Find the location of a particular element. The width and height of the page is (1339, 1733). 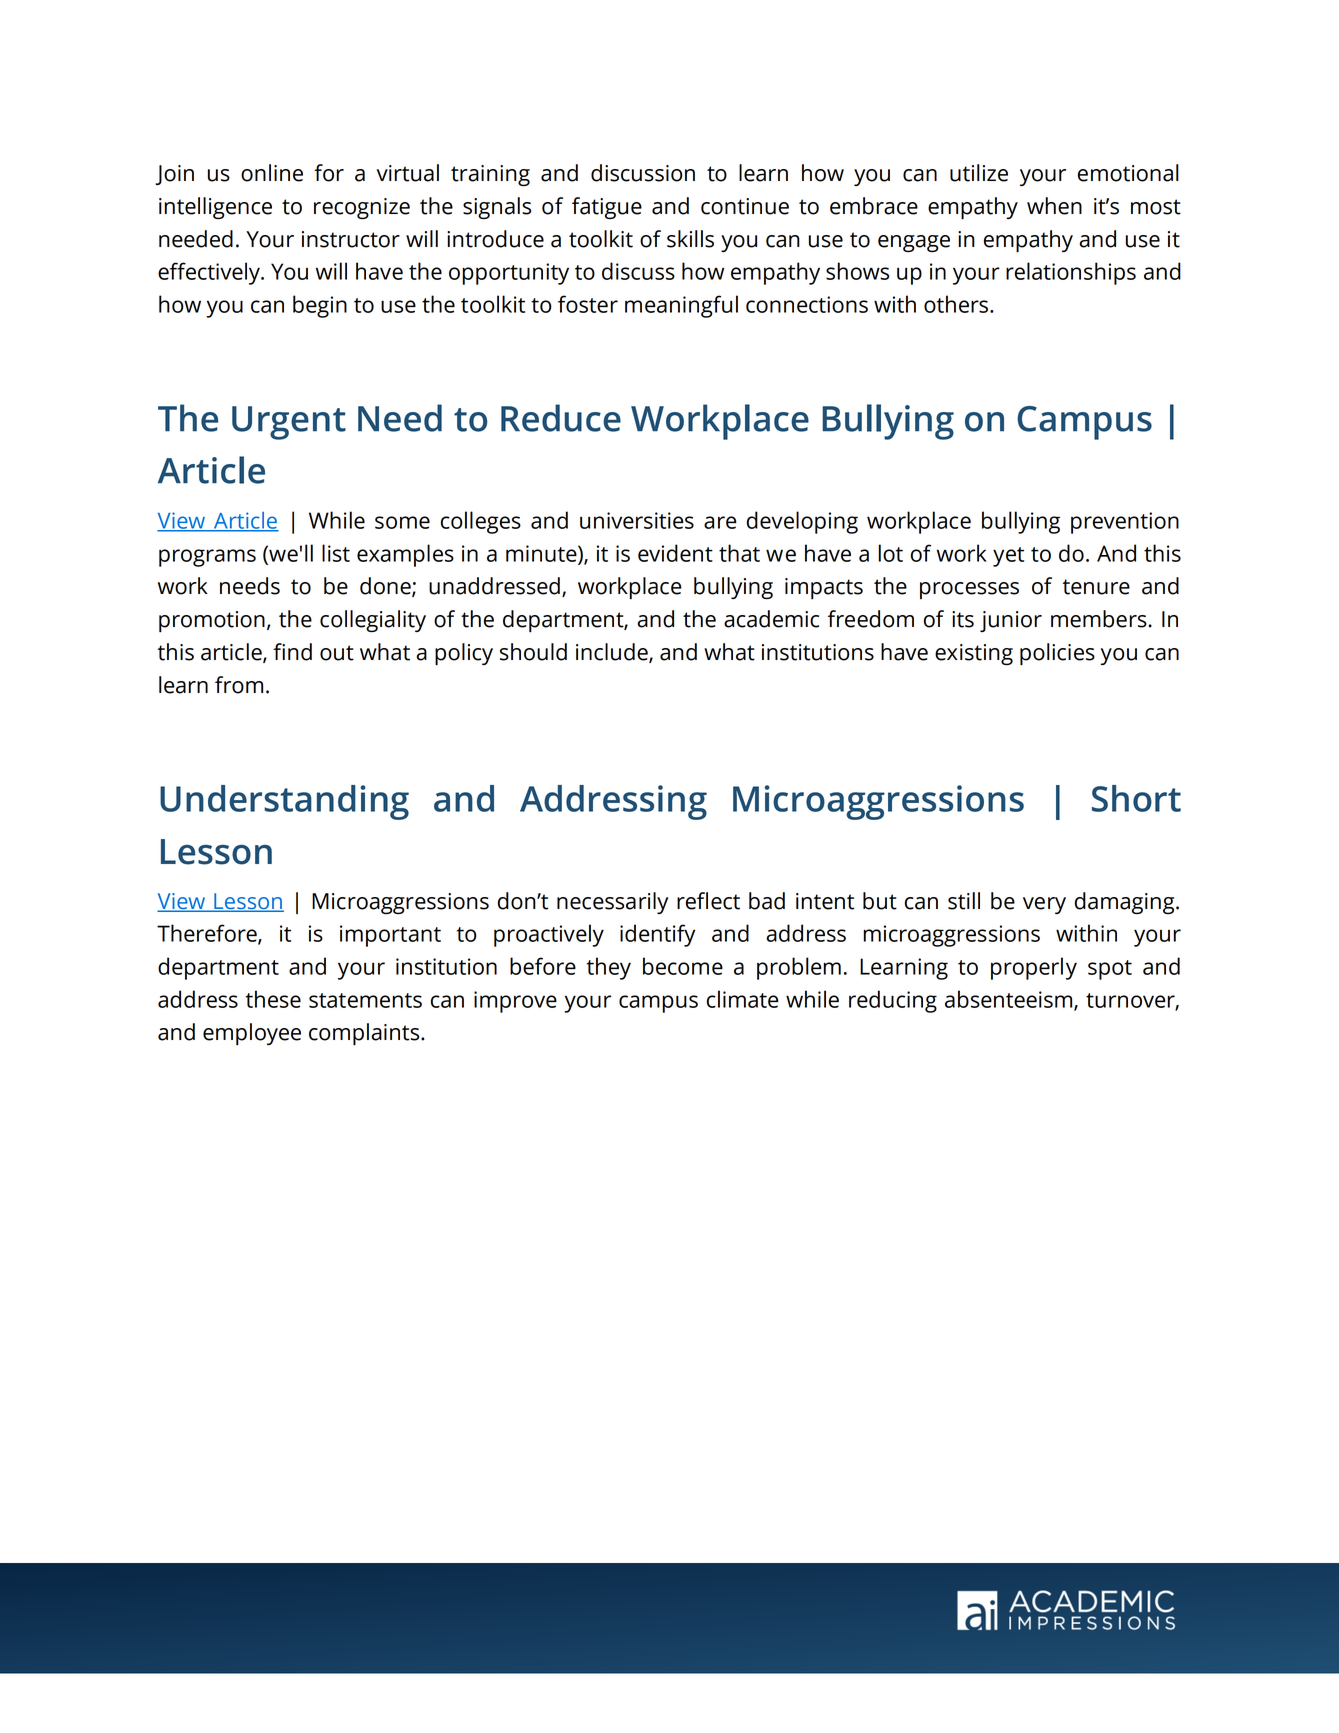

absenteeism is located at coordinates (1010, 1000).
